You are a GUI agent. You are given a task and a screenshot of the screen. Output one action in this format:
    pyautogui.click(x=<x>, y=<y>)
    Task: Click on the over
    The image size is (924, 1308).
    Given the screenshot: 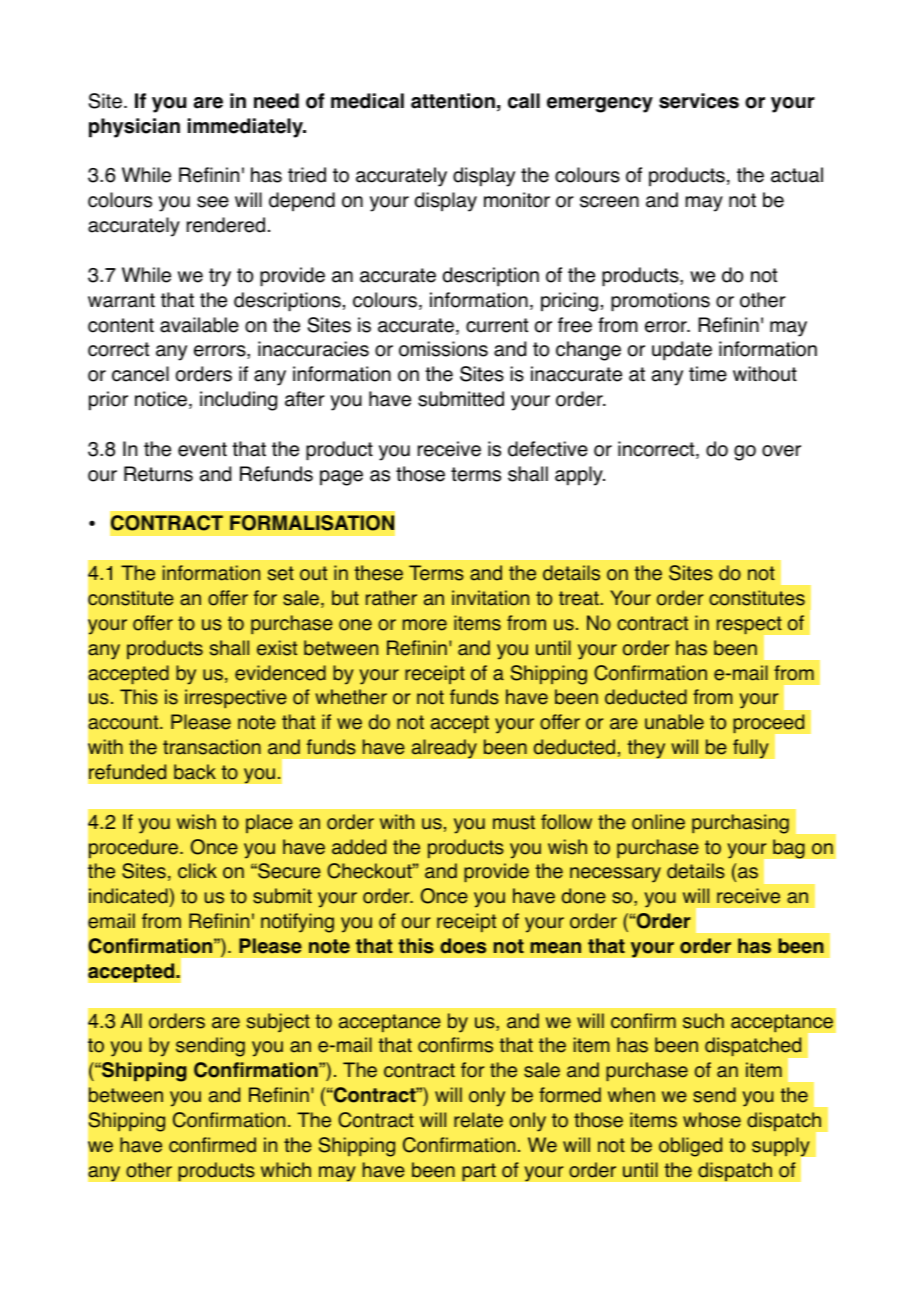 What is the action you would take?
    pyautogui.click(x=781, y=451)
